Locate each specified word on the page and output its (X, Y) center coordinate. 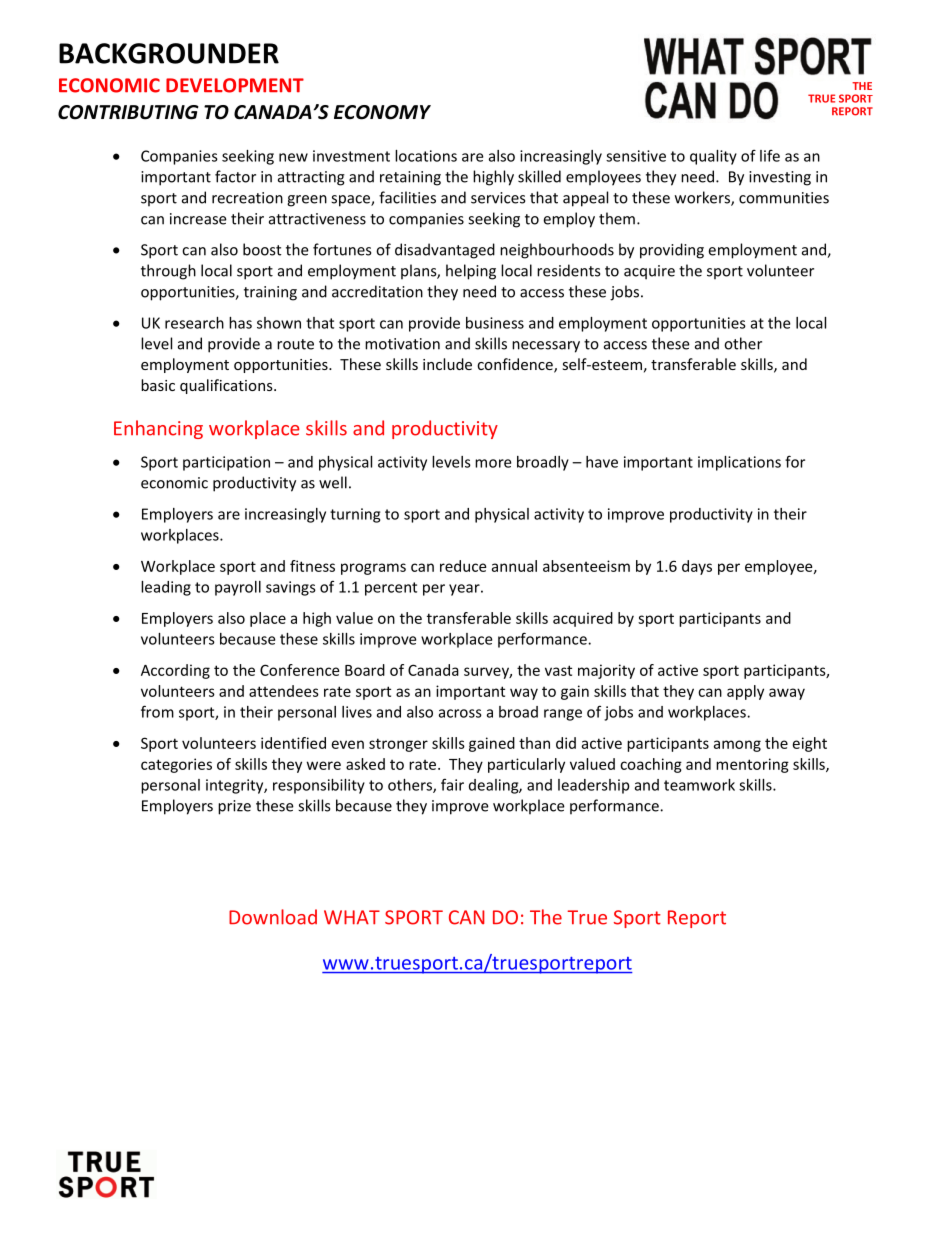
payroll (238, 588)
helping (471, 272)
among (737, 746)
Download (273, 917)
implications (739, 463)
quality (713, 157)
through (168, 272)
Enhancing (158, 429)
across (460, 713)
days (697, 567)
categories (176, 765)
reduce (463, 566)
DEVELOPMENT (235, 85)
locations (426, 156)
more (493, 463)
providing (672, 251)
